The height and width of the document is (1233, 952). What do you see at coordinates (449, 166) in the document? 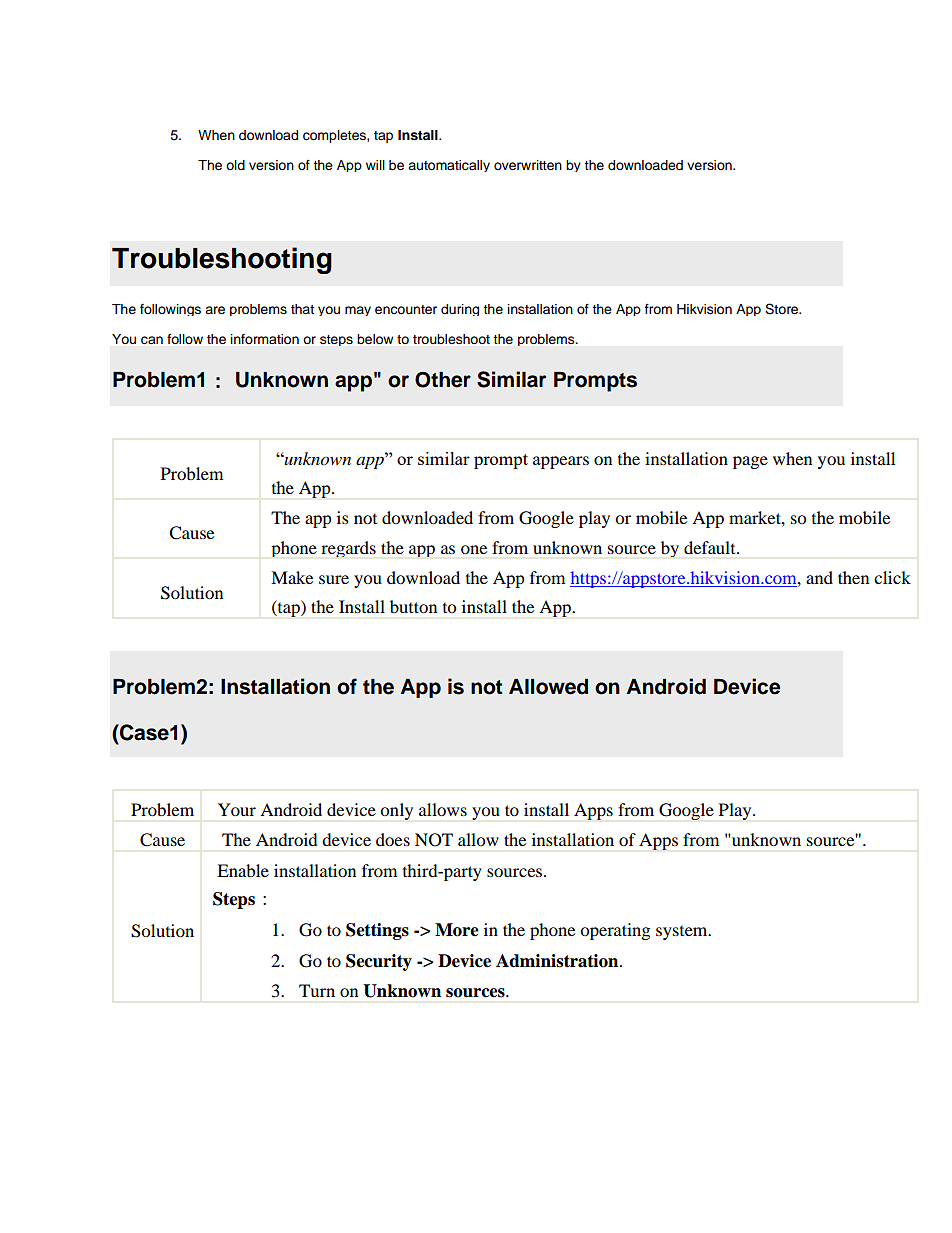
I see `automatically` at bounding box center [449, 166].
